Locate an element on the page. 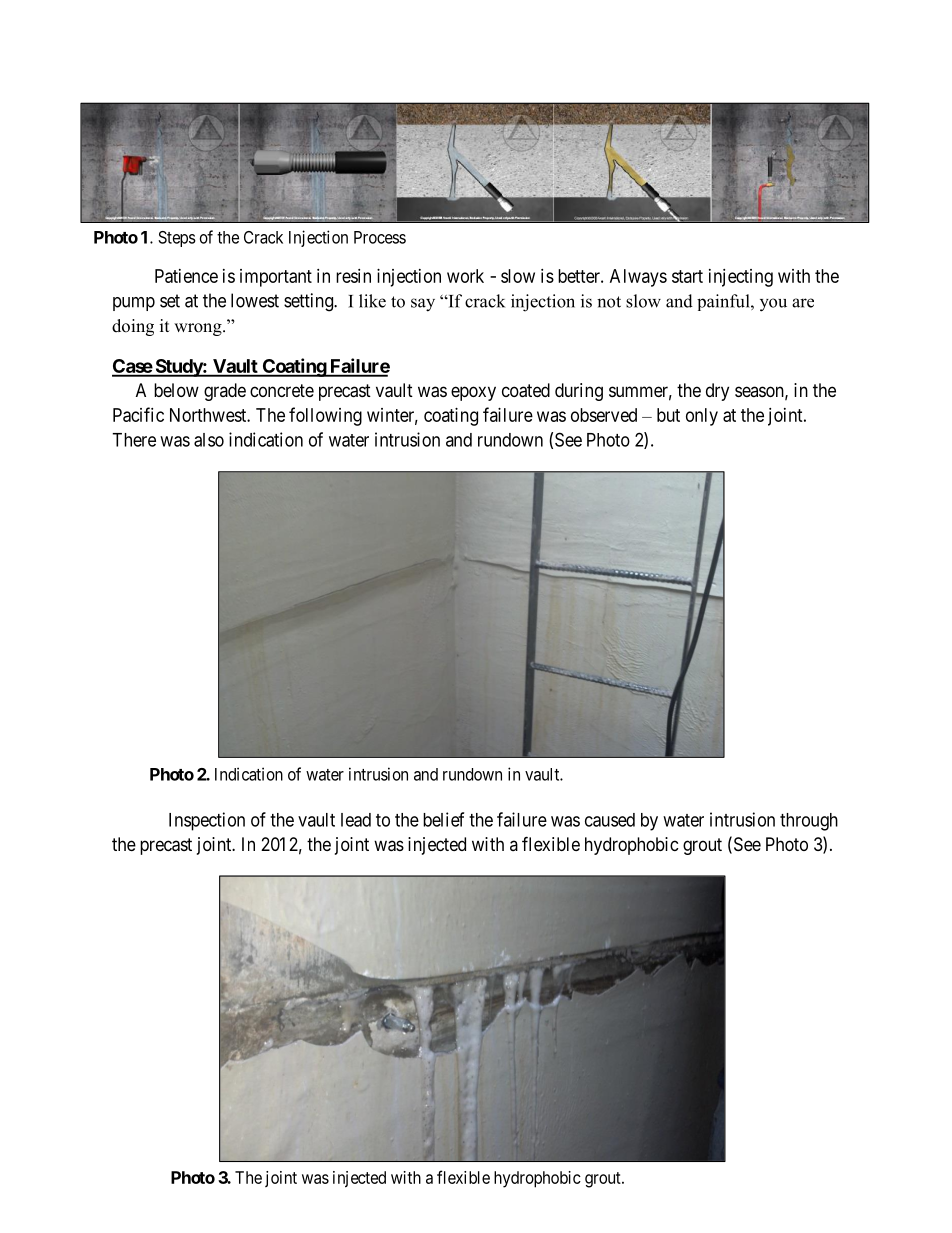 The image size is (952, 1233). also is located at coordinates (209, 440).
